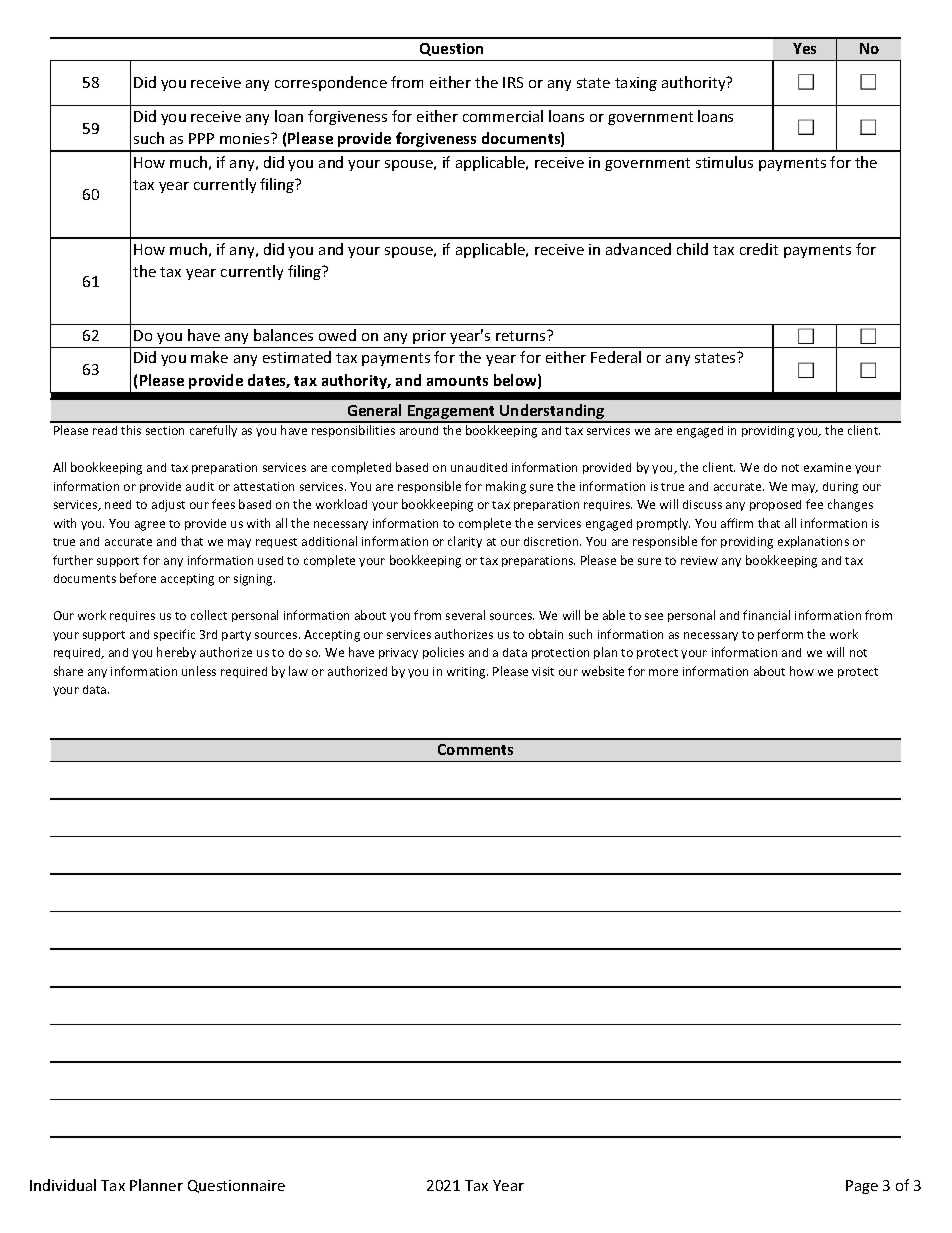 The image size is (952, 1233). I want to click on Yes, so click(804, 48).
